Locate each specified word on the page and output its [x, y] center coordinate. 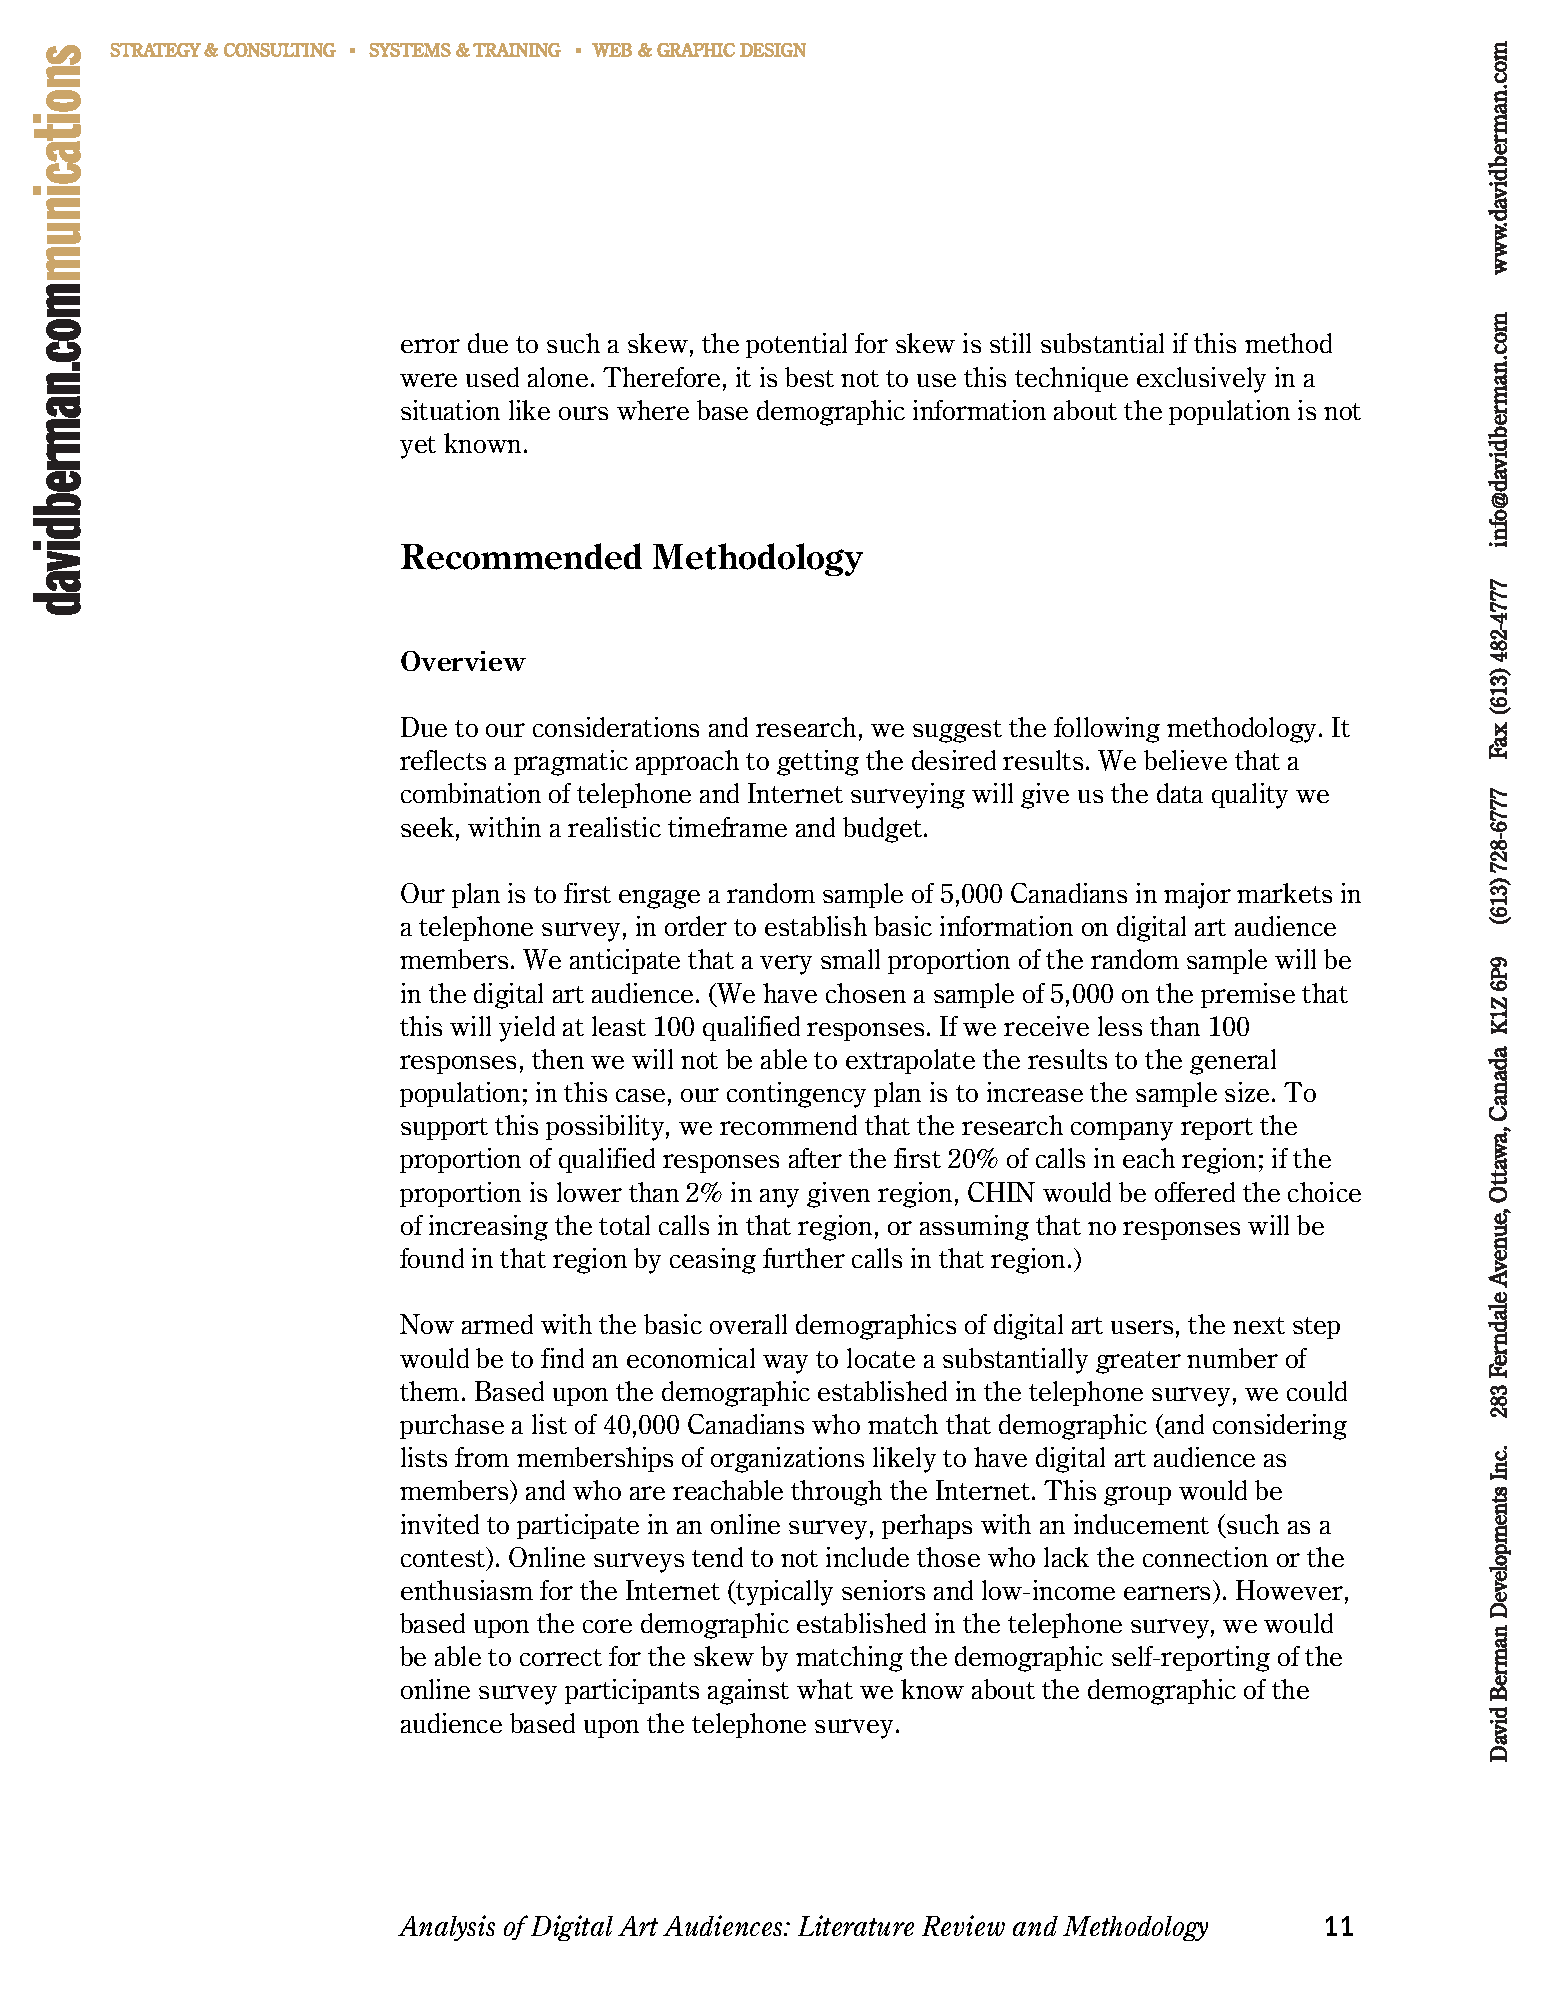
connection [1205, 1557]
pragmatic [571, 763]
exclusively [1201, 380]
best [809, 377]
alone [558, 377]
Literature [856, 1925]
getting [818, 763]
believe [1185, 760]
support [444, 1129]
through [836, 1493]
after [815, 1158]
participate [578, 1526]
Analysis [446, 1928]
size [1247, 1092]
